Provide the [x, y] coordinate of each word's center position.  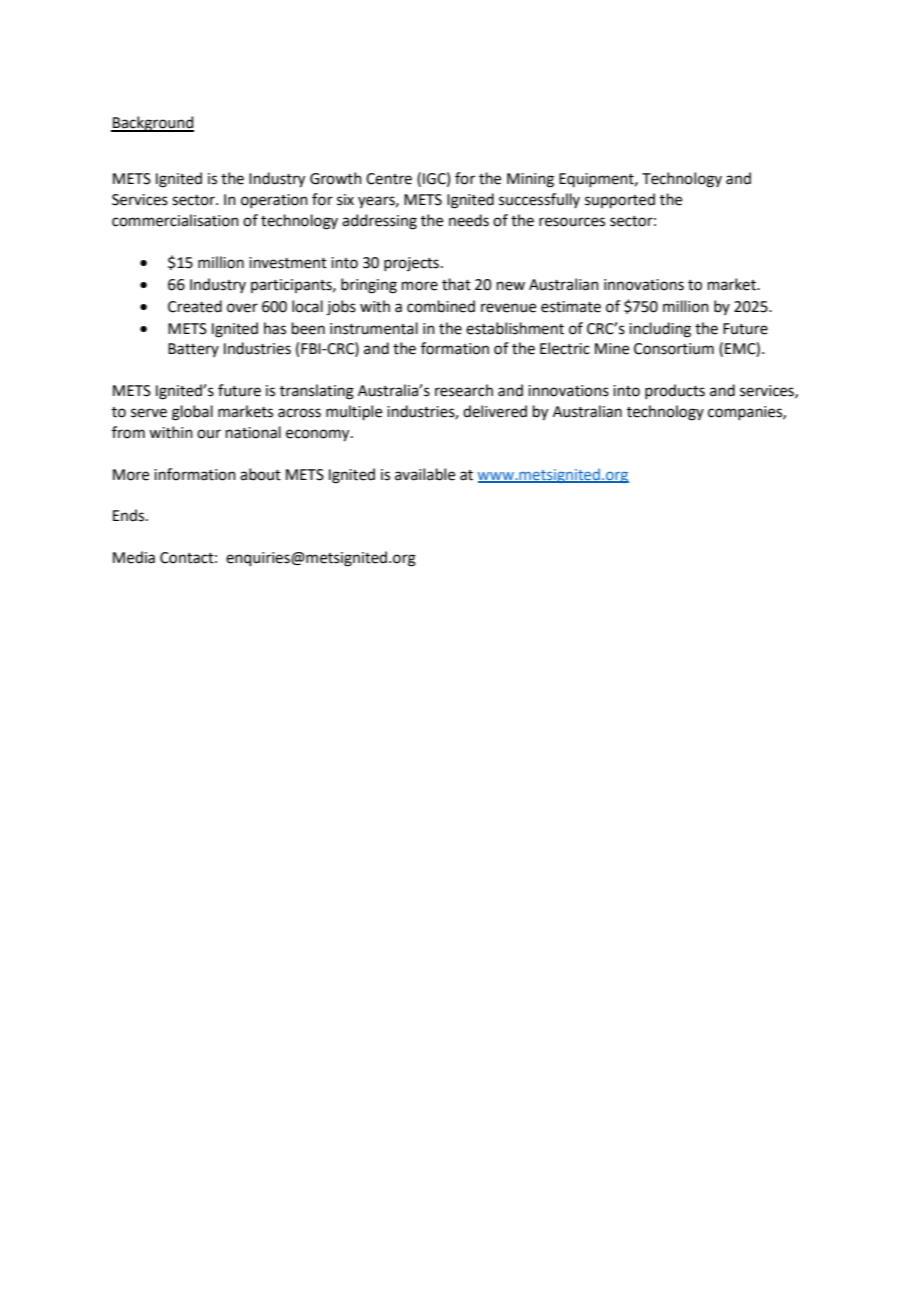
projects [411, 264]
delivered [495, 411]
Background [152, 124]
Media [134, 557]
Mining [530, 180]
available [425, 474]
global [192, 413]
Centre [389, 179]
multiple [354, 412]
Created [195, 306]
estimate [571, 307]
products [675, 391]
